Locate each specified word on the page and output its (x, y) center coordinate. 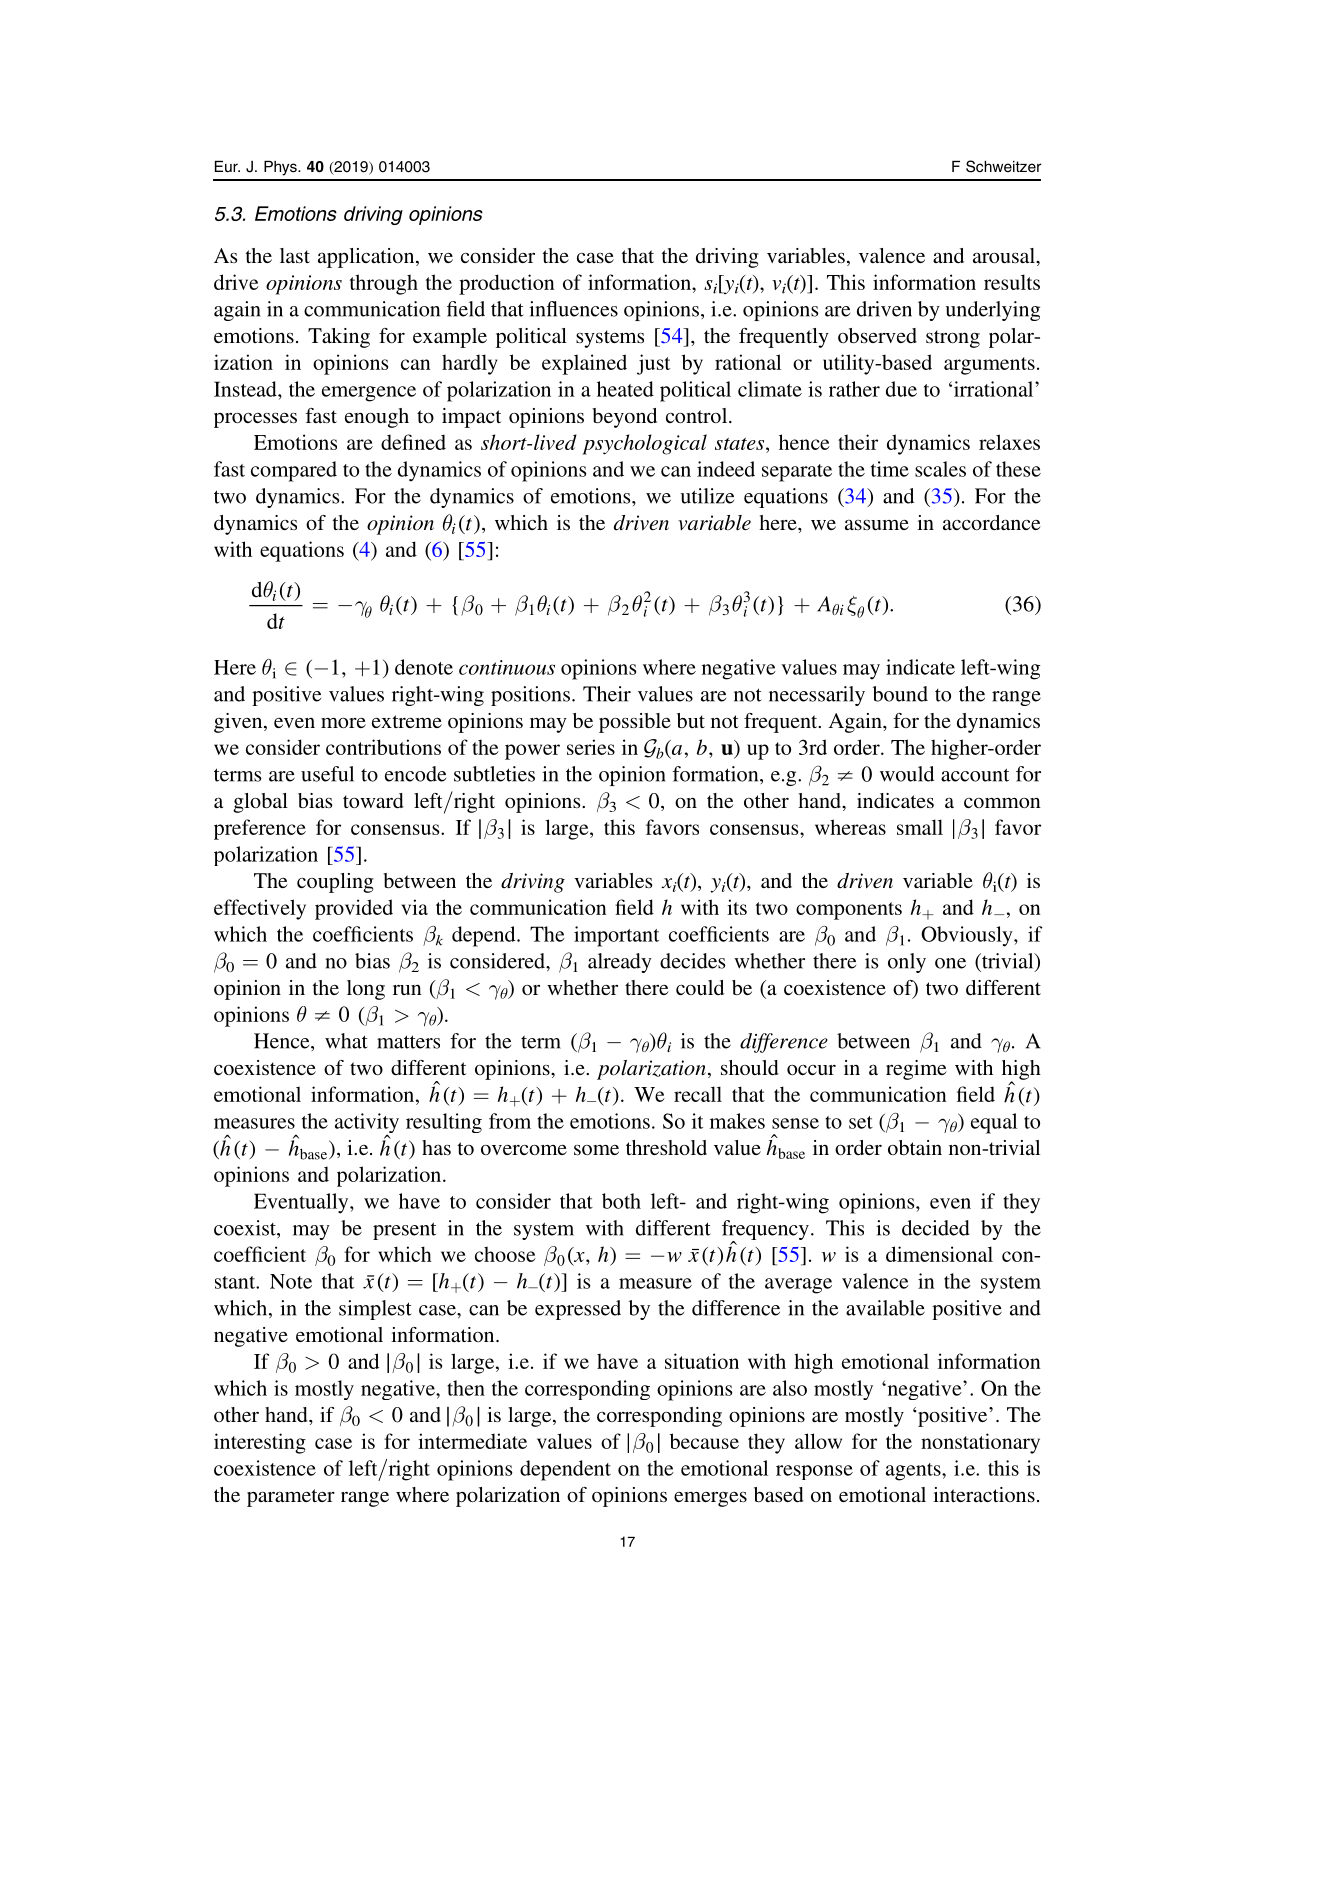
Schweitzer (1003, 166)
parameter (291, 1498)
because (704, 1441)
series (591, 747)
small (920, 827)
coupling (335, 883)
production (507, 284)
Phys (281, 168)
